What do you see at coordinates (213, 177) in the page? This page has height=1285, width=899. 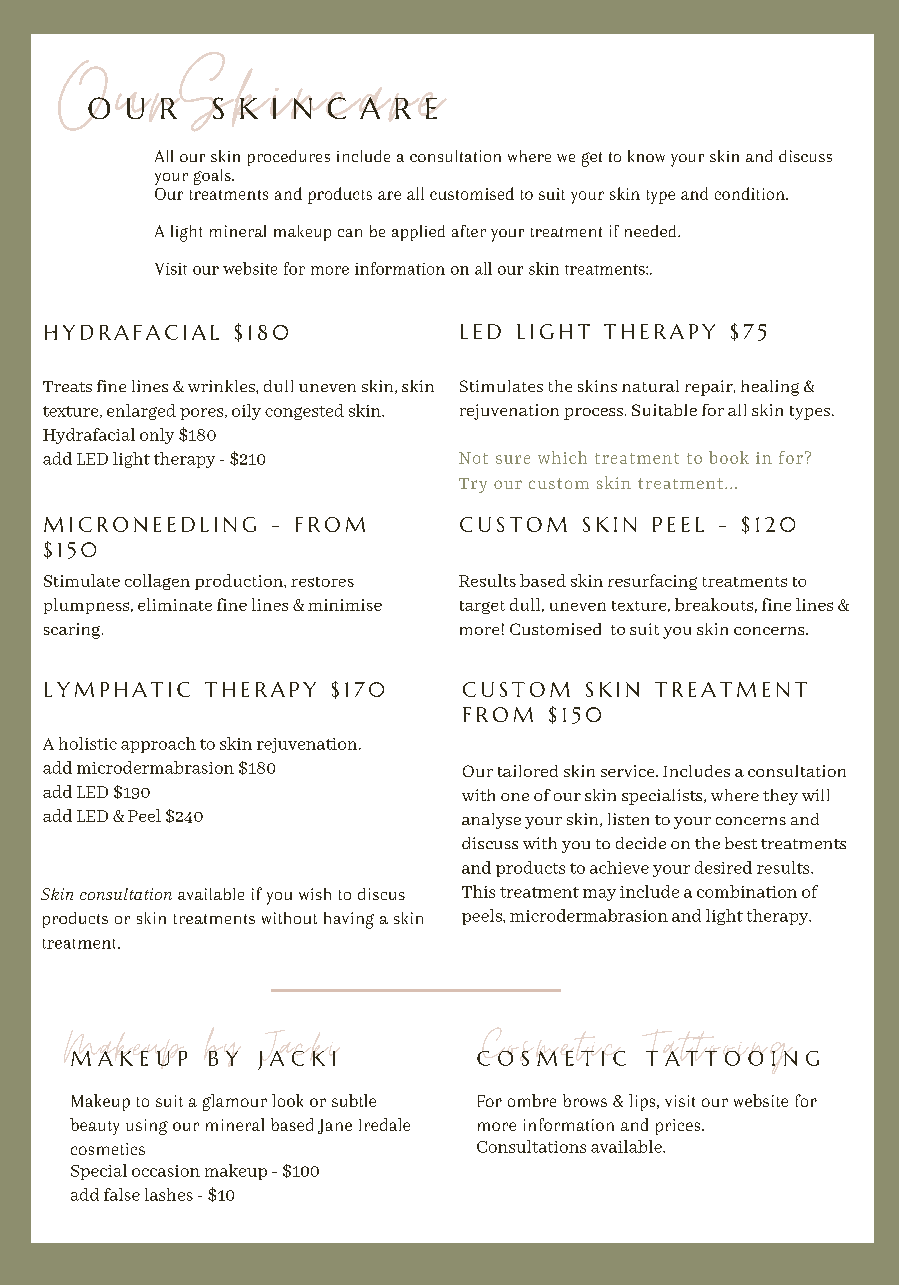 I see `goals` at bounding box center [213, 177].
